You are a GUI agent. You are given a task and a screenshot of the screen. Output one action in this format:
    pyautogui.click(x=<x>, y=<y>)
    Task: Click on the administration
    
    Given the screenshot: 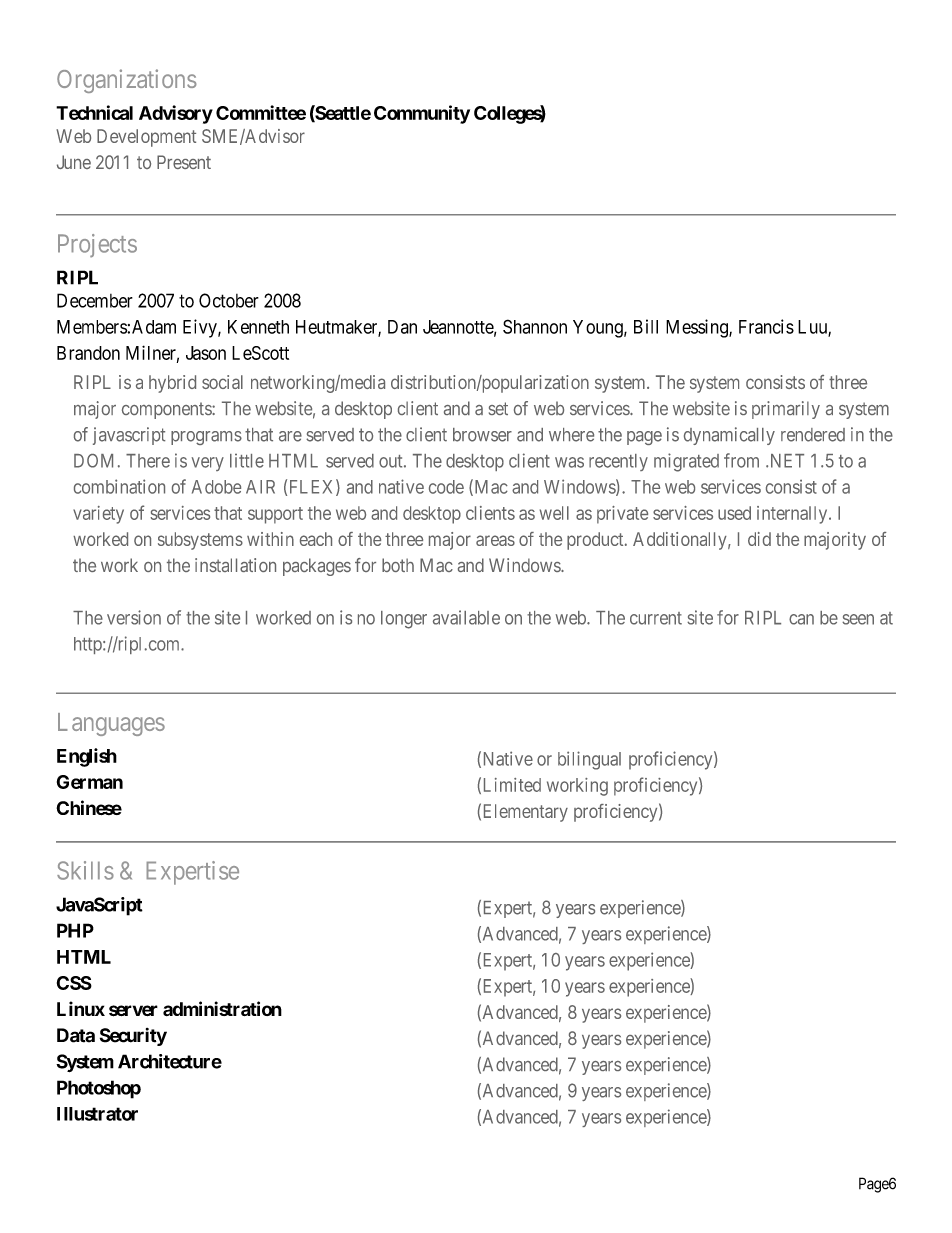 What is the action you would take?
    pyautogui.click(x=222, y=1008)
